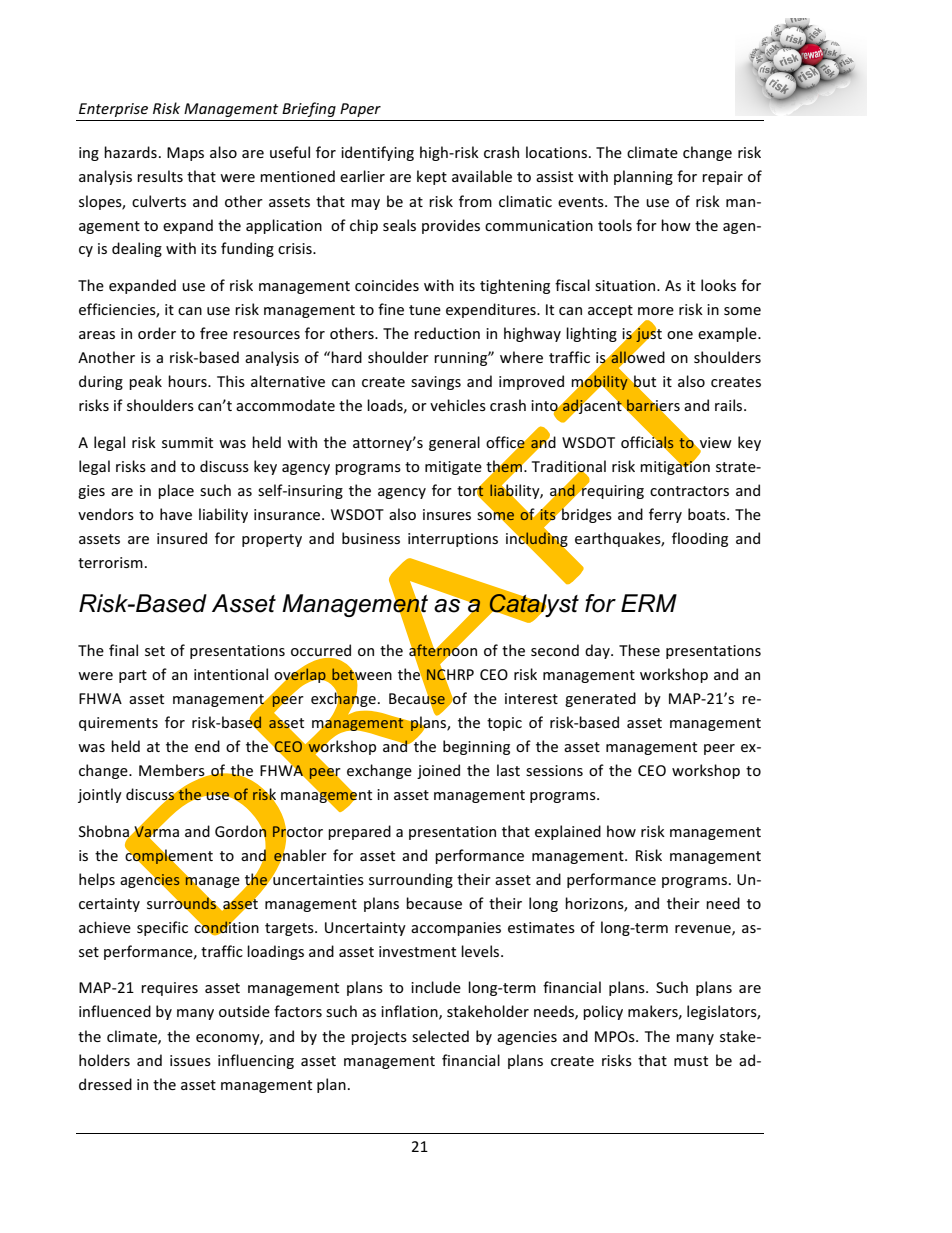  Describe the element at coordinates (187, 442) in the screenshot. I see `summit` at that location.
